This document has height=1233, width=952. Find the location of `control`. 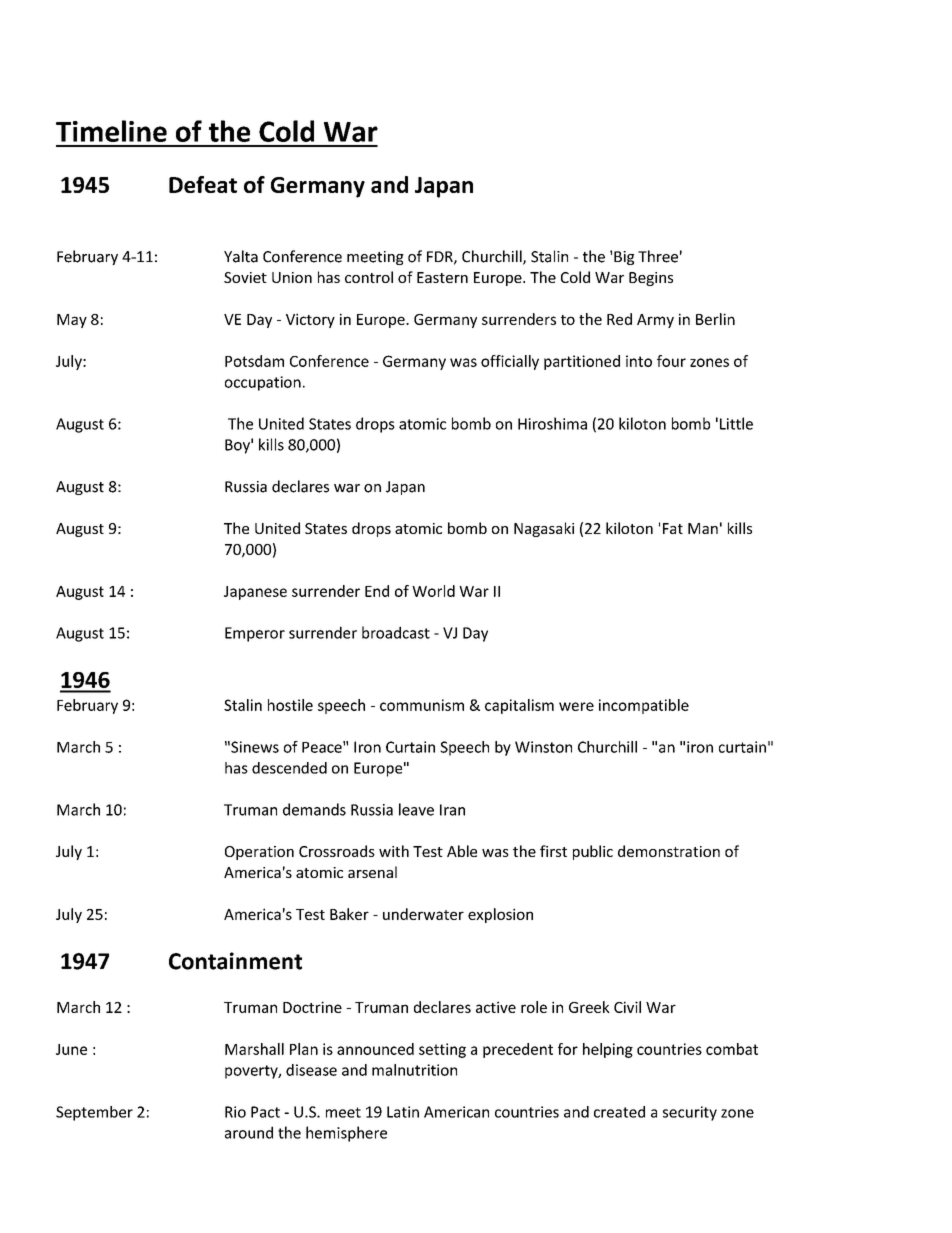

control is located at coordinates (369, 277).
